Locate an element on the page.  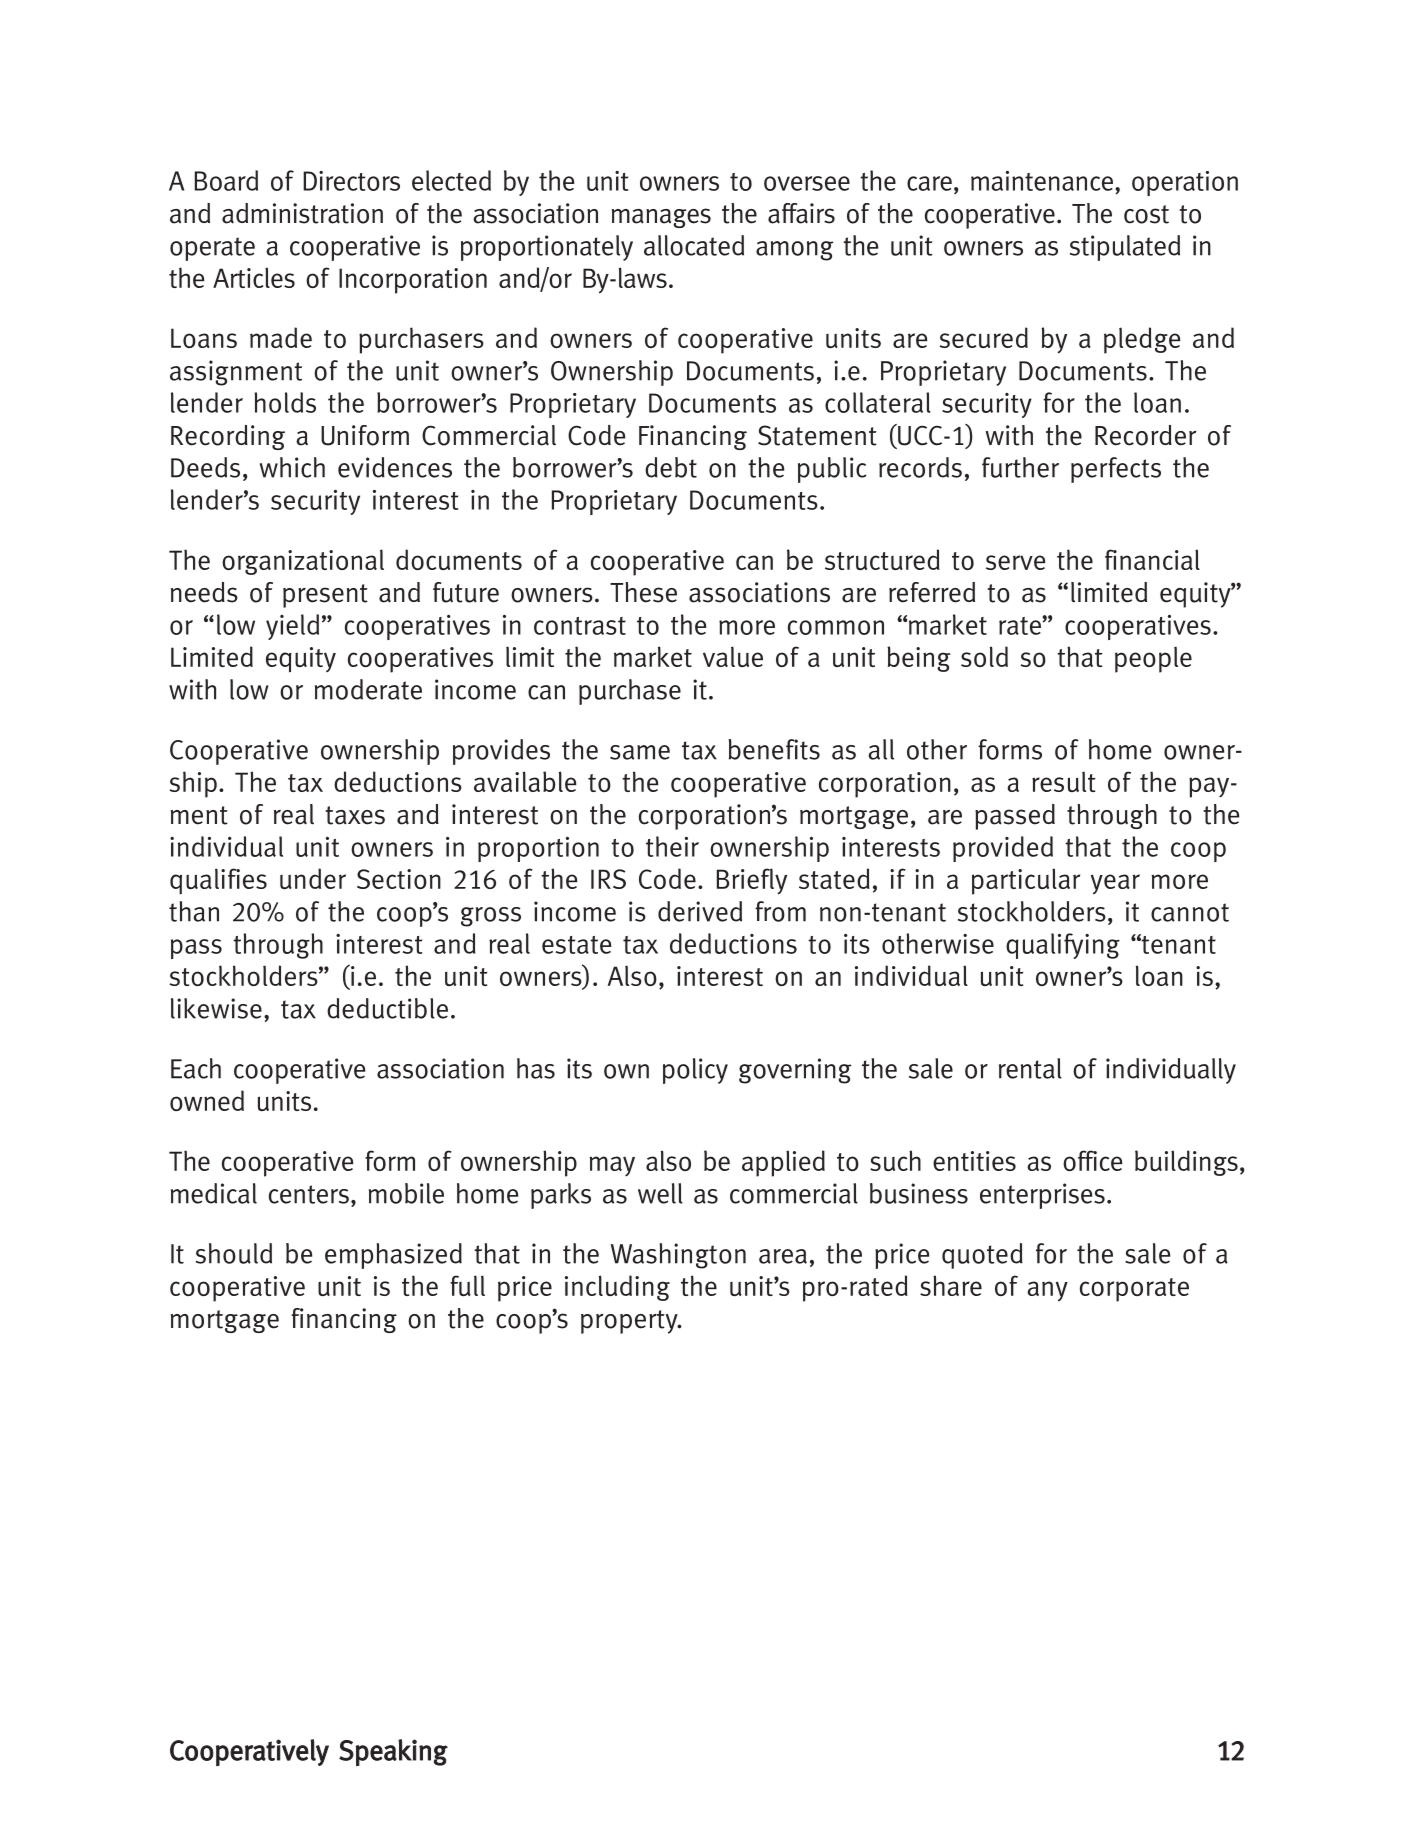
taxes is located at coordinates (355, 815).
